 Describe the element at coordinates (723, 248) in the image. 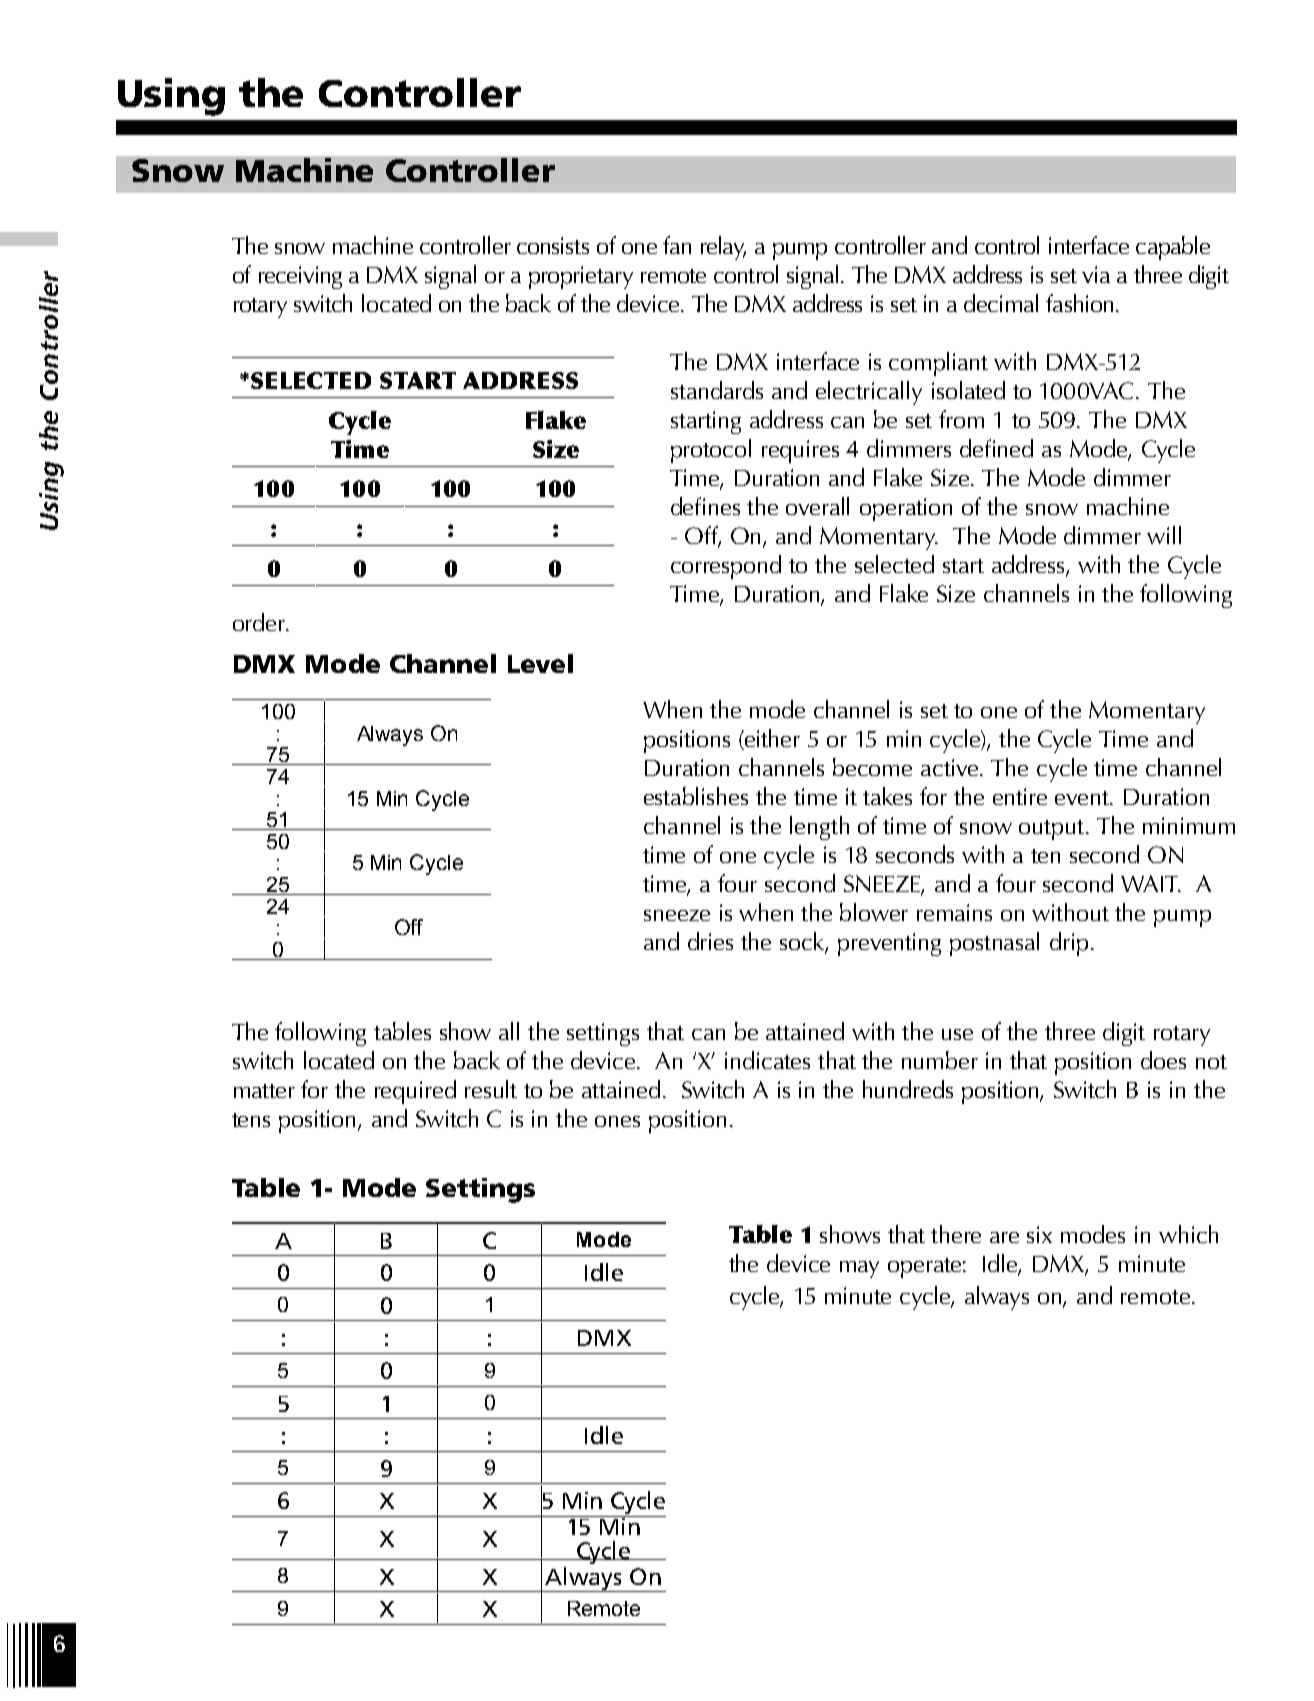

I see `relay` at that location.
